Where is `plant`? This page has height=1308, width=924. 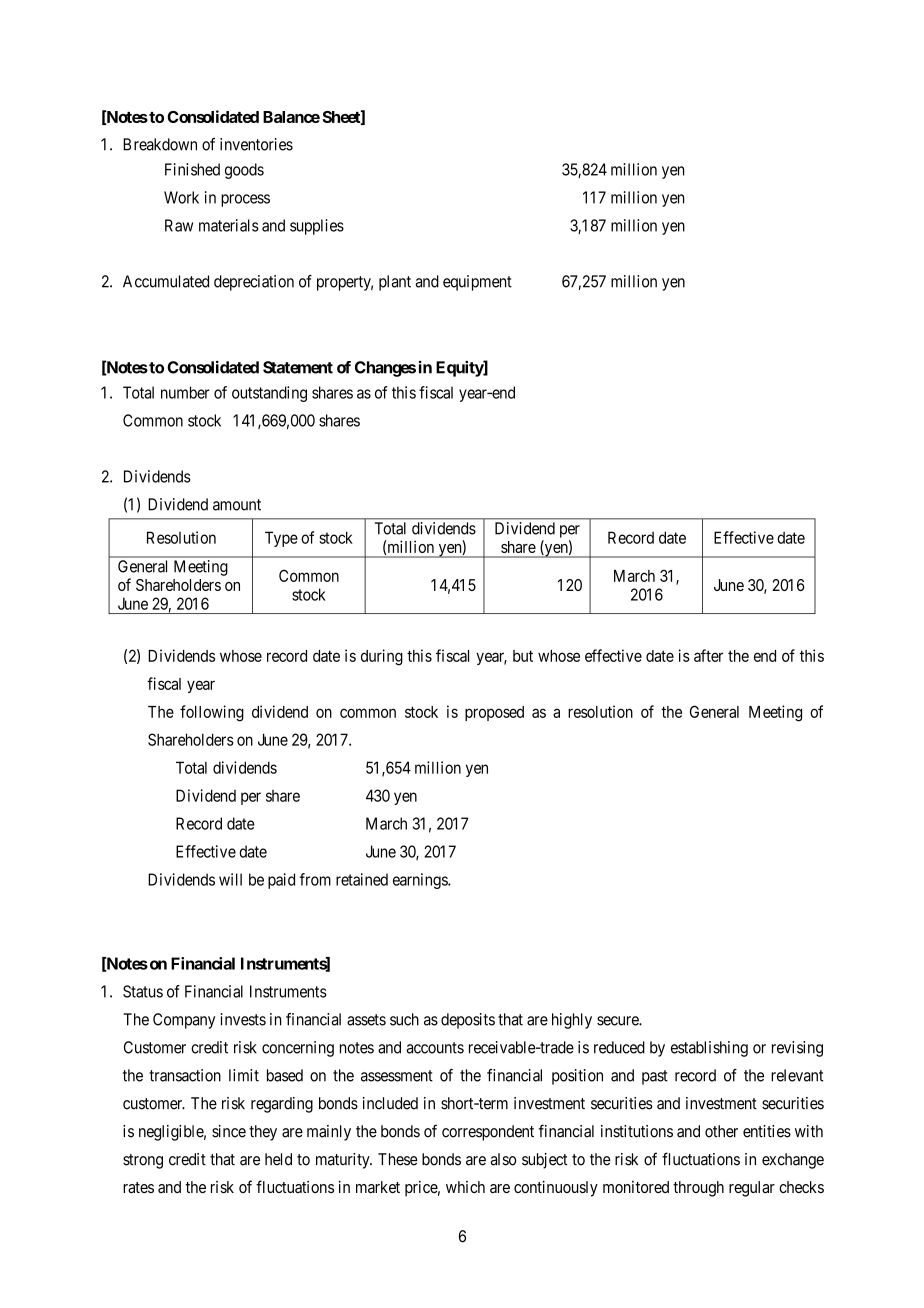 plant is located at coordinates (395, 283).
